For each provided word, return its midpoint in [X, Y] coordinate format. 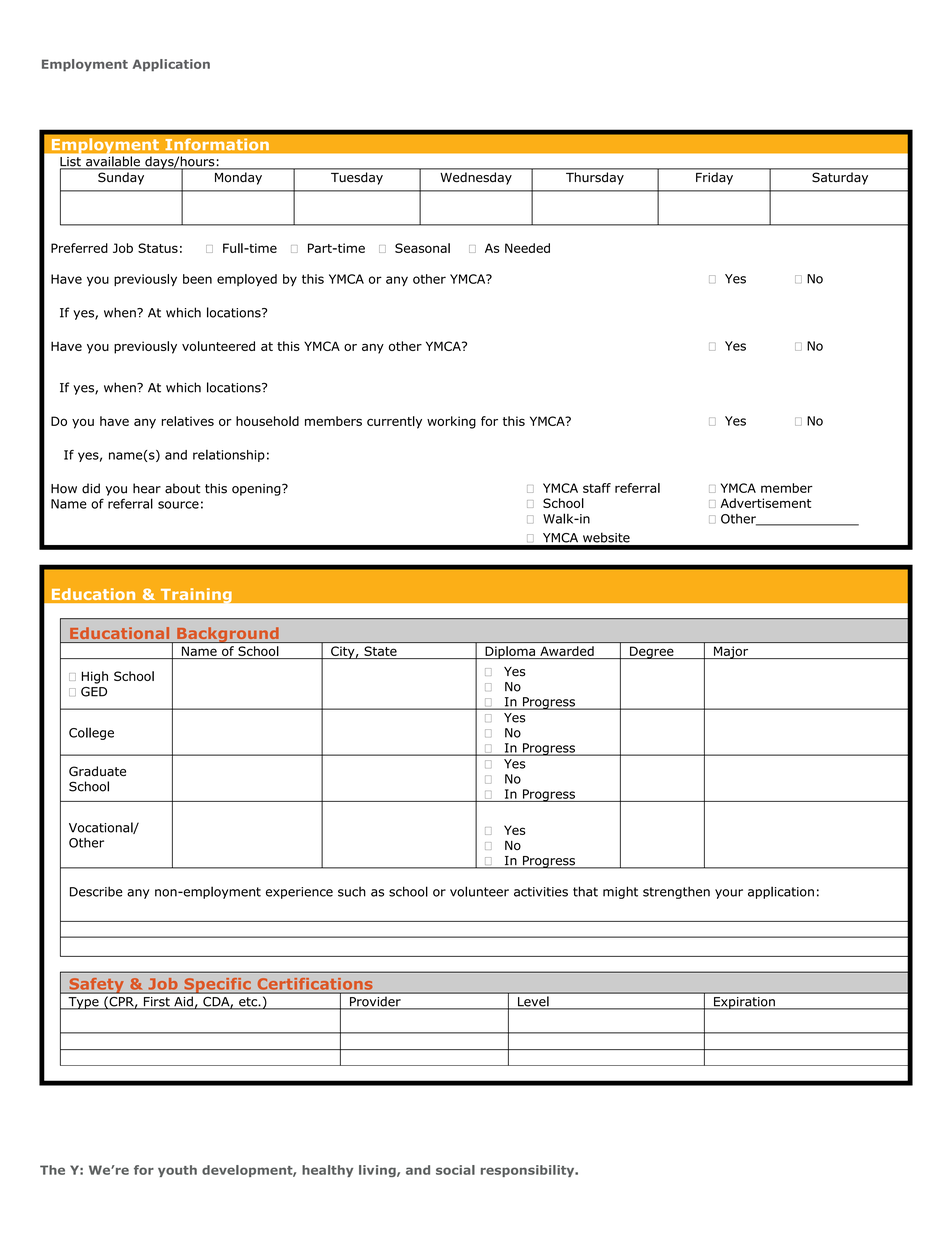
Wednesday [476, 178]
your [729, 894]
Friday [714, 179]
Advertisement [765, 503]
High [95, 677]
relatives [188, 421]
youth [177, 1171]
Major [731, 652]
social [455, 1170]
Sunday [121, 179]
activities [541, 892]
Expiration [744, 1003]
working [451, 422]
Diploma [510, 652]
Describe [96, 891]
